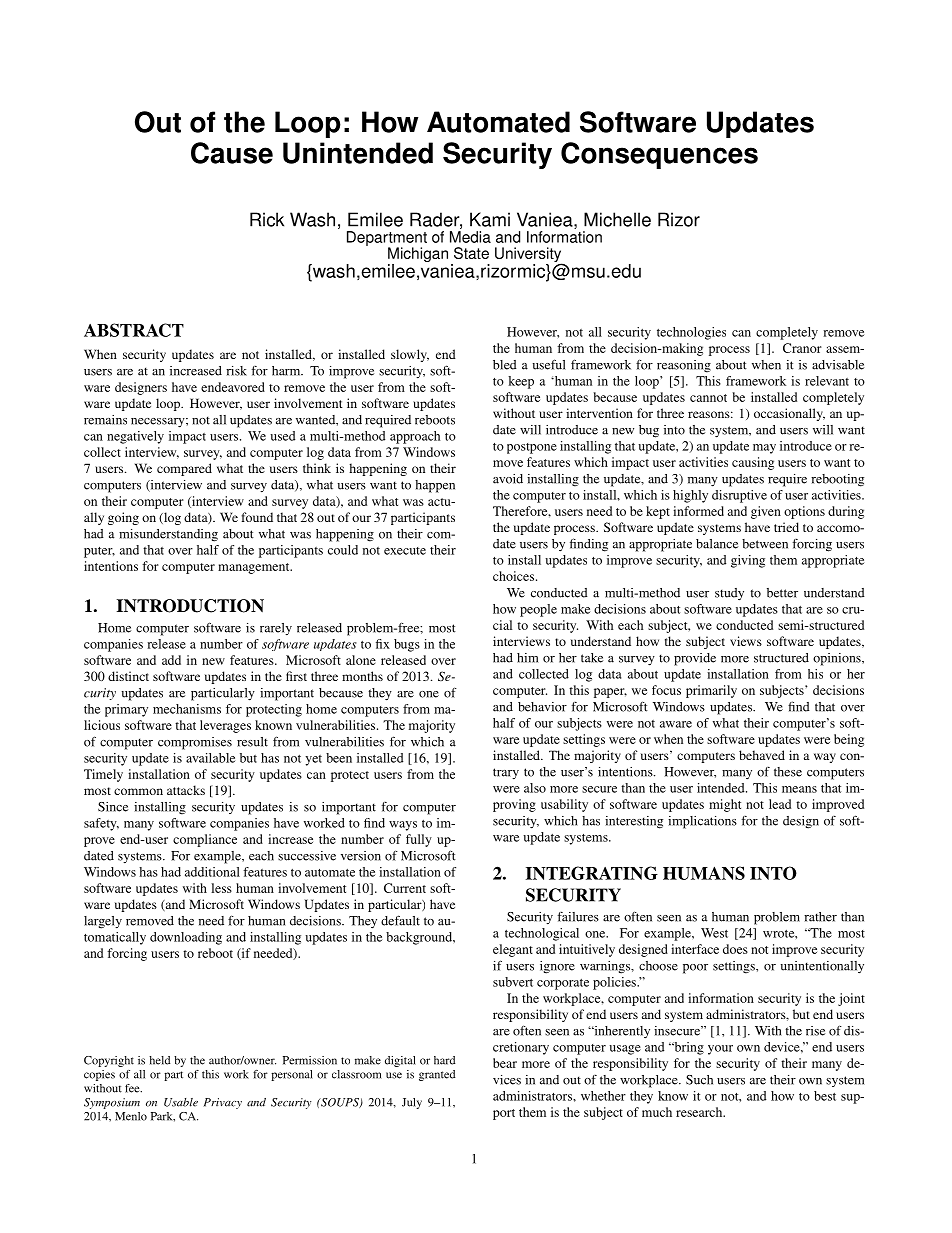 Image resolution: width=952 pixels, height=1233 pixels. What do you see at coordinates (490, 219) in the image?
I see `Kami` at bounding box center [490, 219].
